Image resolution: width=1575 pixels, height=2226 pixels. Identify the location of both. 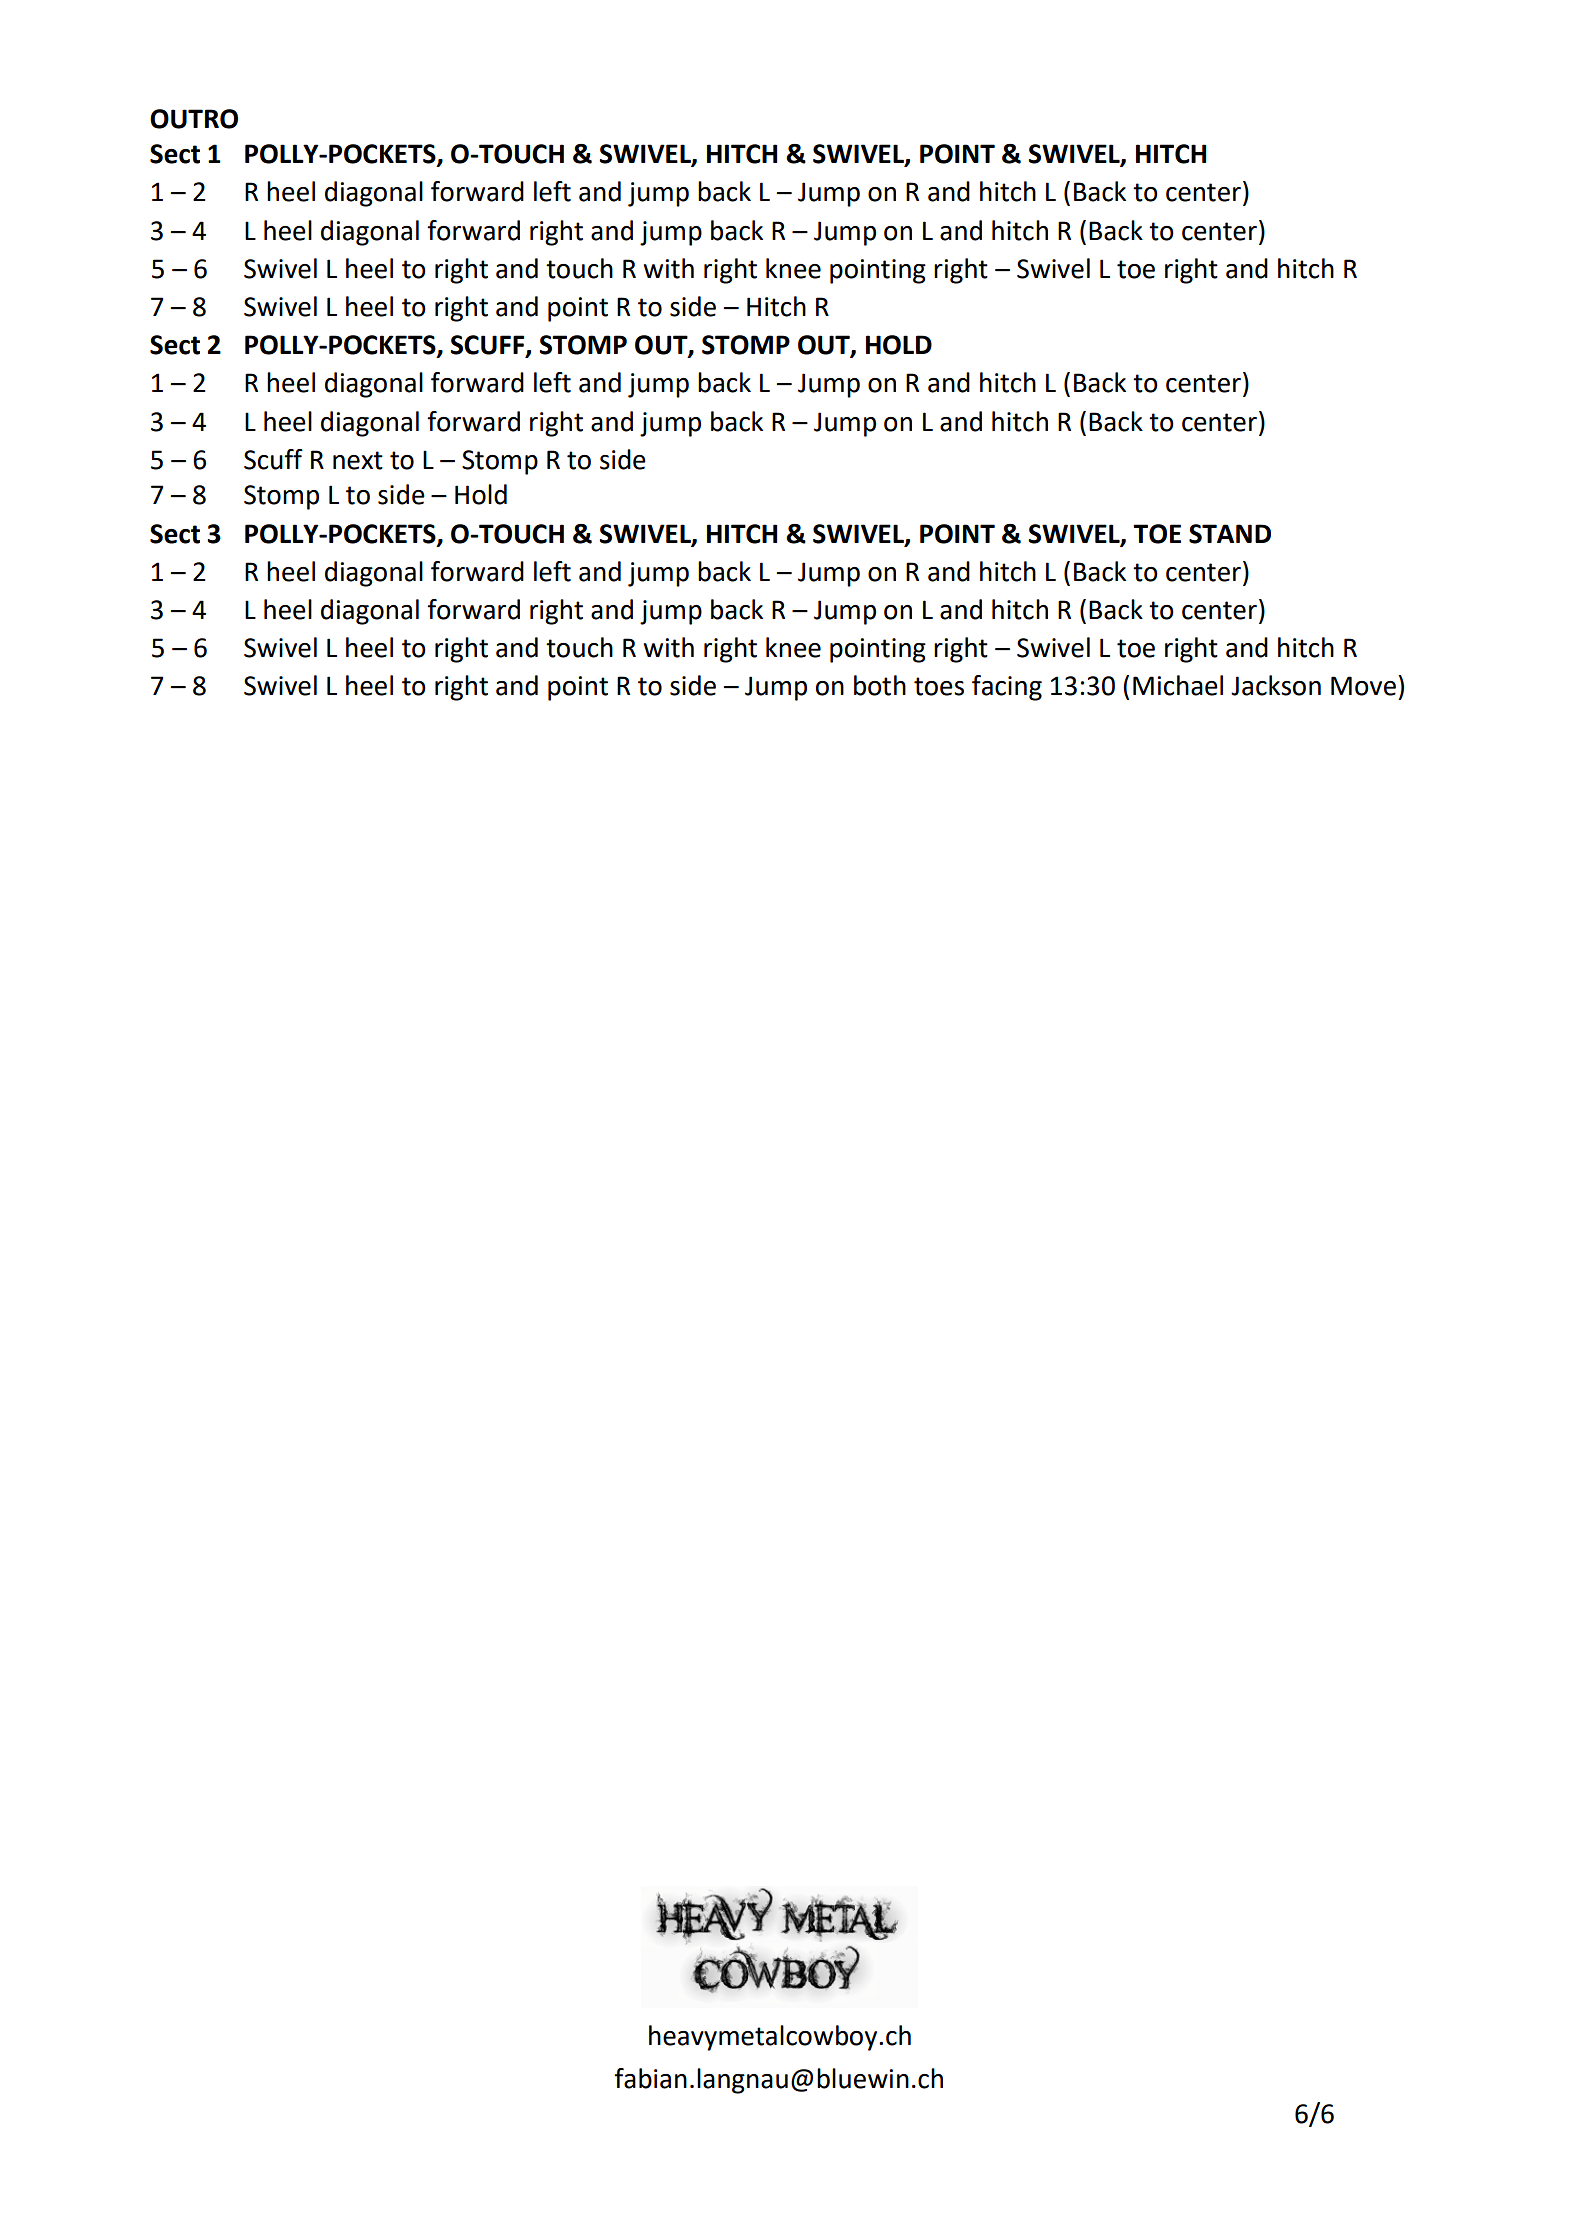
(880, 685).
